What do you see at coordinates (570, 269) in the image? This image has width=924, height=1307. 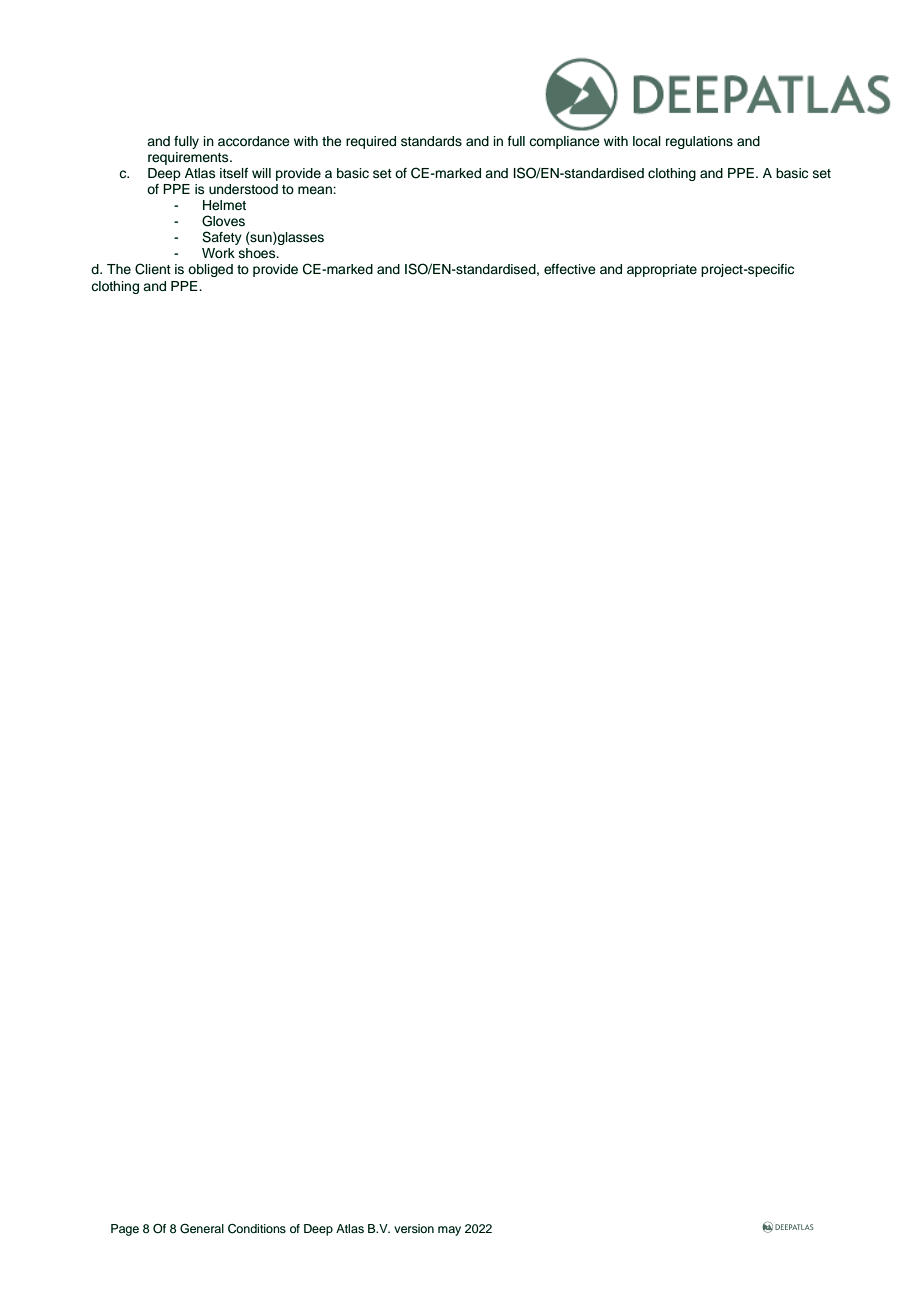 I see `effective` at bounding box center [570, 269].
